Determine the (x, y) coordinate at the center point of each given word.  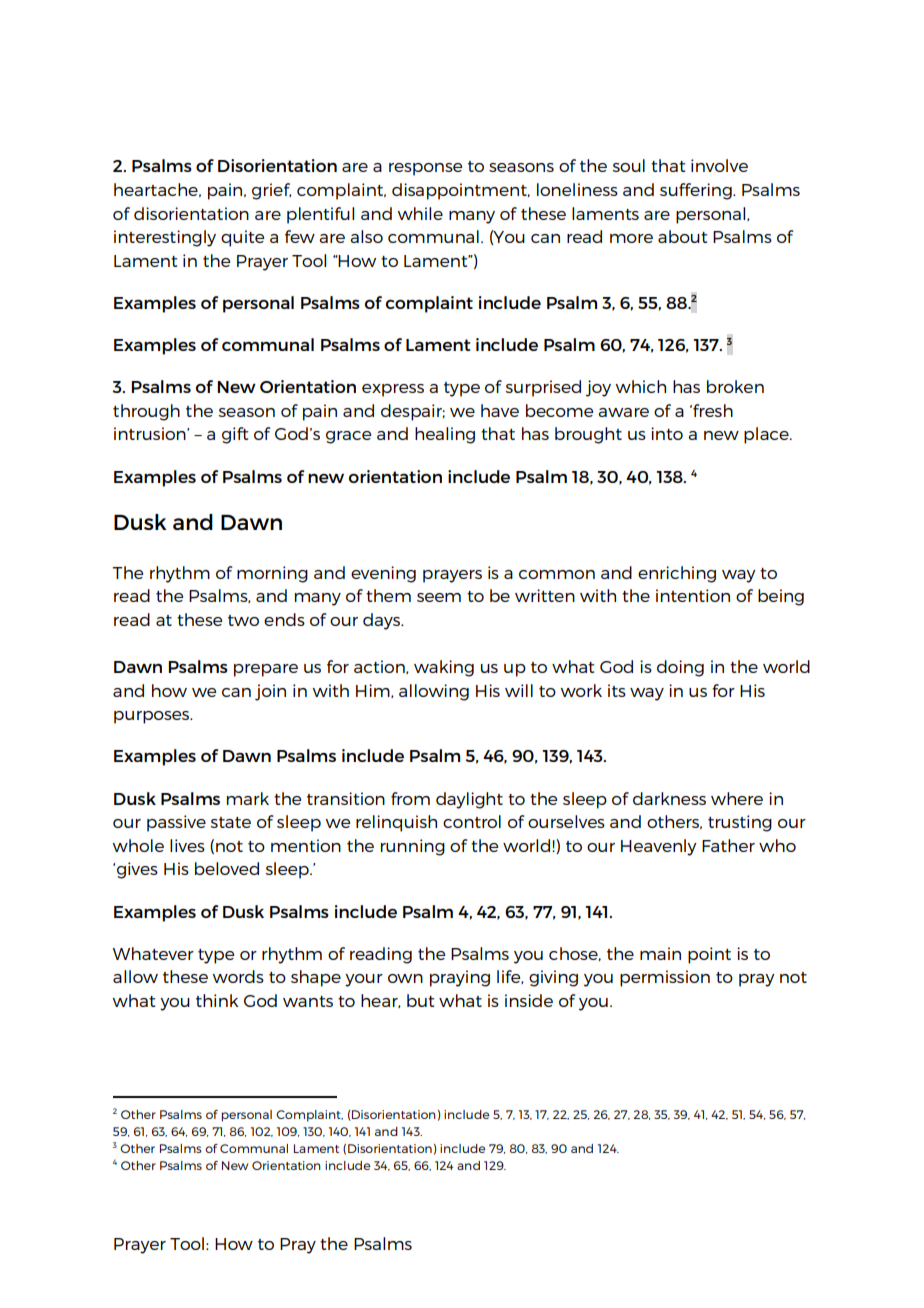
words (238, 976)
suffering (697, 191)
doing (680, 668)
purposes (153, 717)
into (667, 433)
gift (235, 435)
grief (272, 191)
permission (665, 978)
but (420, 1000)
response (425, 169)
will (519, 690)
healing (445, 435)
